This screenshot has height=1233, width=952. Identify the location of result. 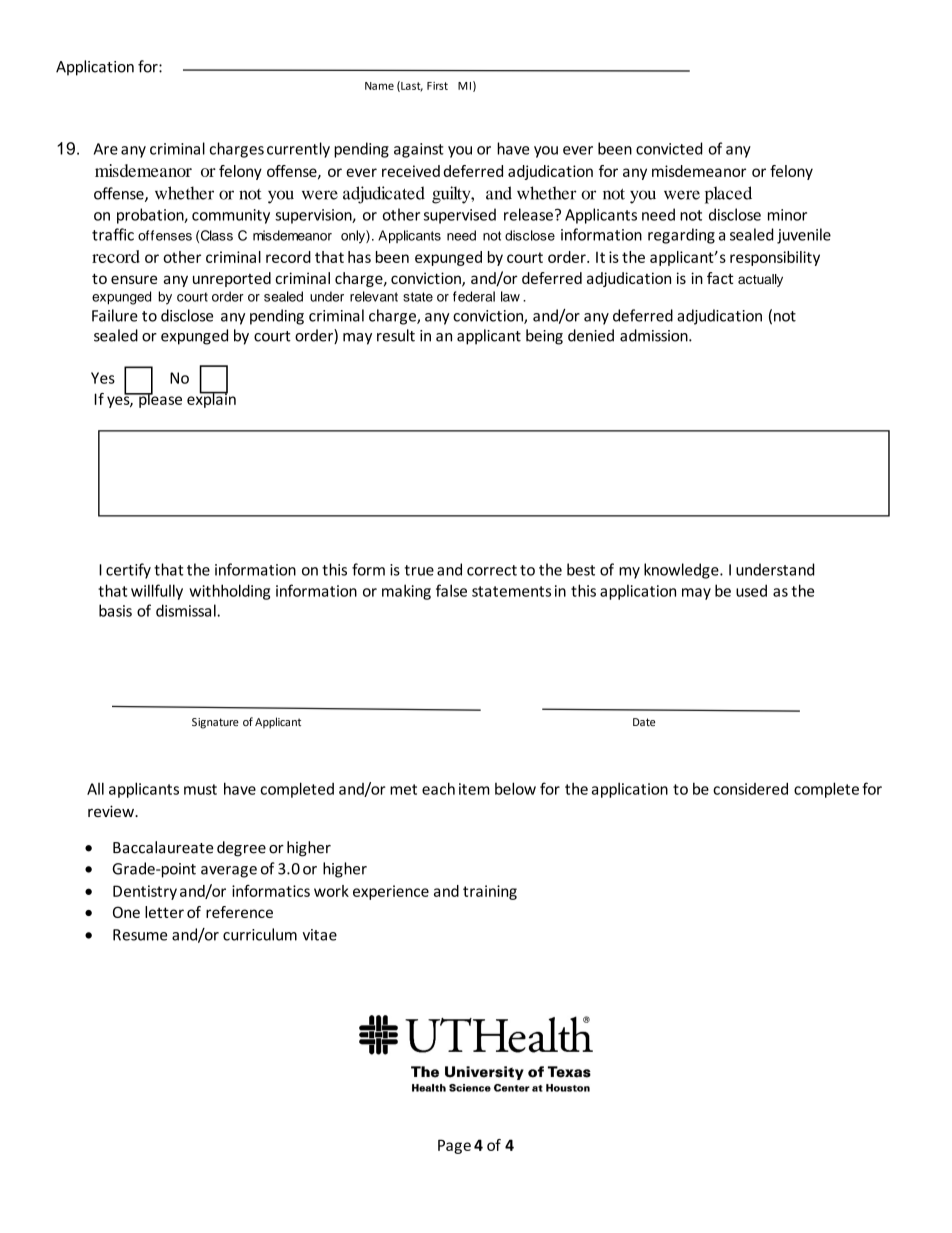
(396, 335).
